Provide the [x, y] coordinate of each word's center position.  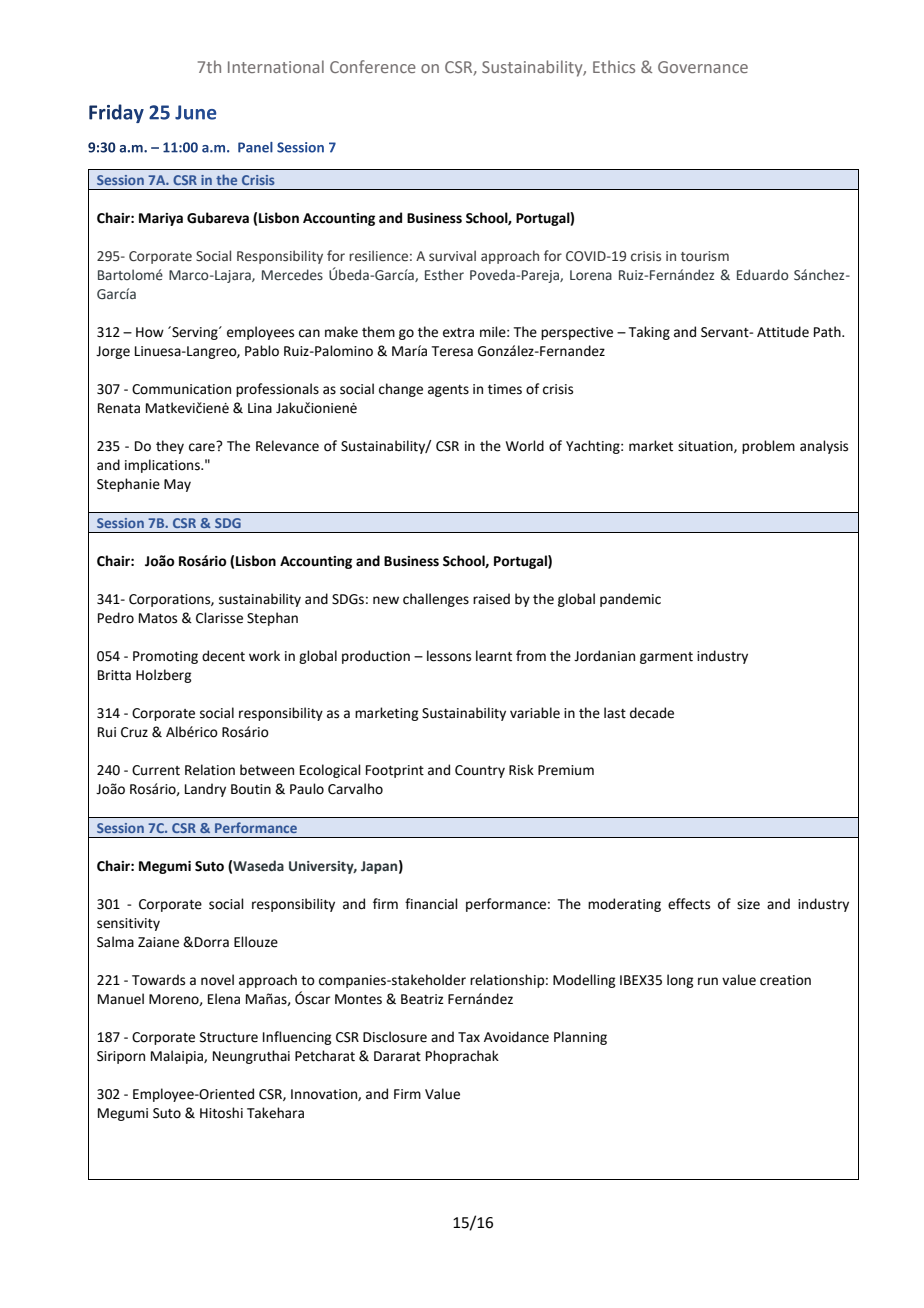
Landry [205, 790]
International [276, 66]
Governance [703, 67]
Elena [224, 999]
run [708, 981]
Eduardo [762, 274]
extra [458, 333]
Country [480, 771]
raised [491, 599]
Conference [373, 66]
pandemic [630, 600]
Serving [195, 333]
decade [652, 713]
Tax [469, 1037]
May [177, 485]
